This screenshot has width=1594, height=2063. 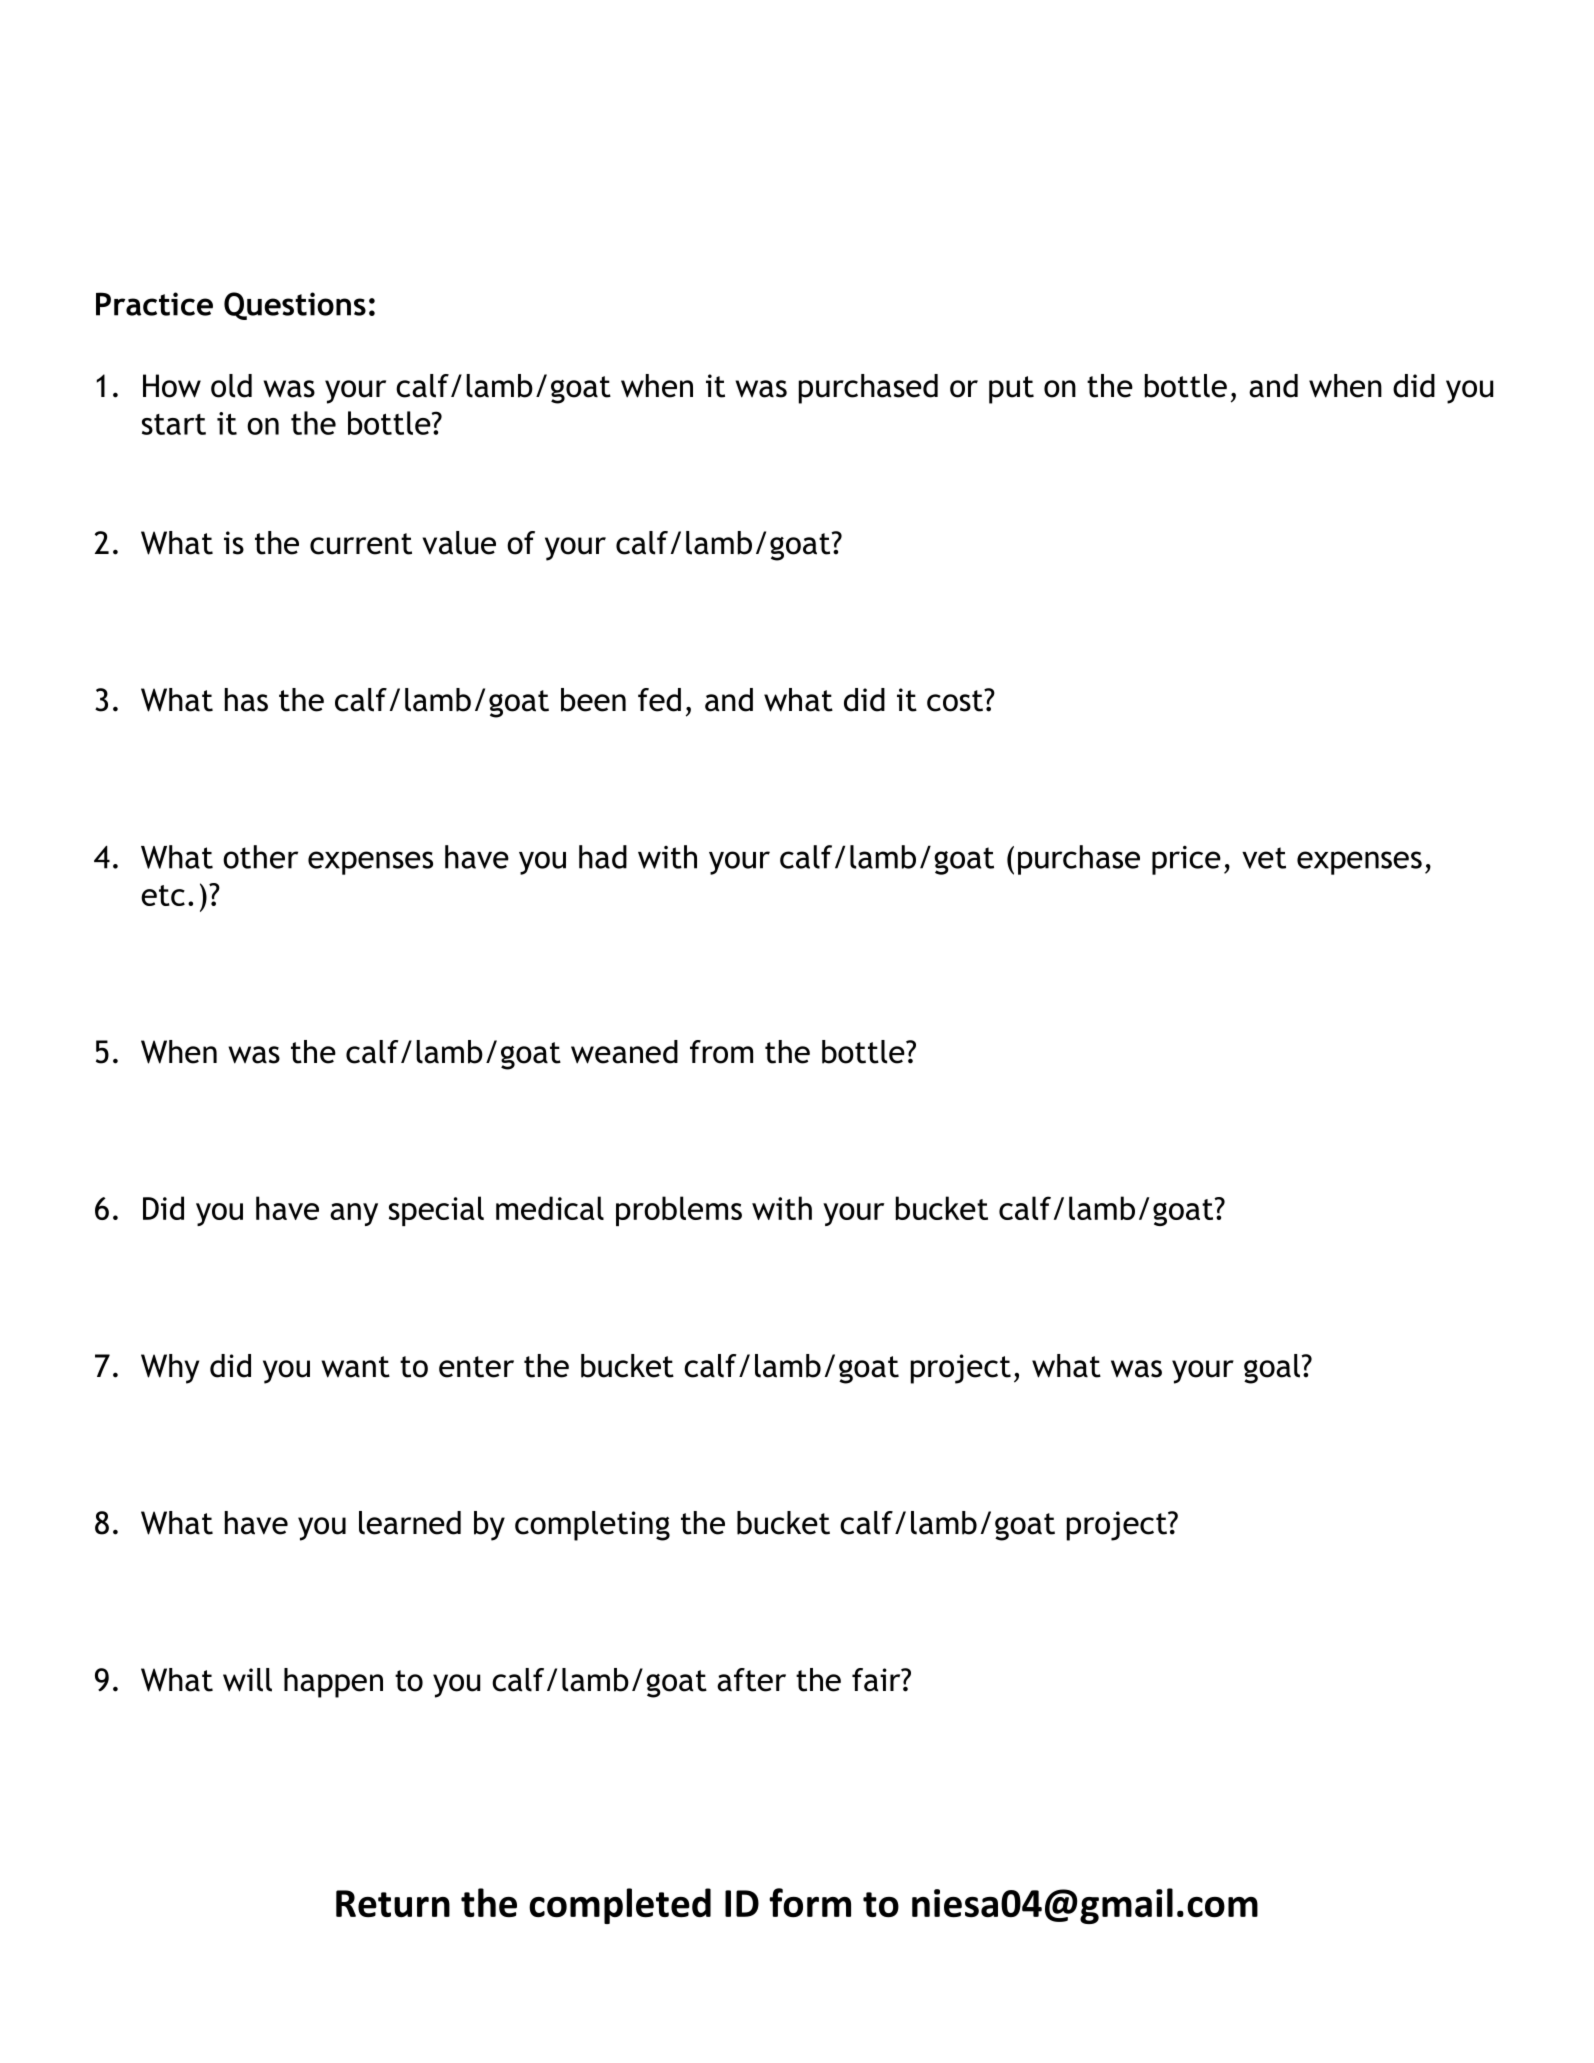 What do you see at coordinates (295, 306) in the screenshot?
I see `Questions` at bounding box center [295, 306].
